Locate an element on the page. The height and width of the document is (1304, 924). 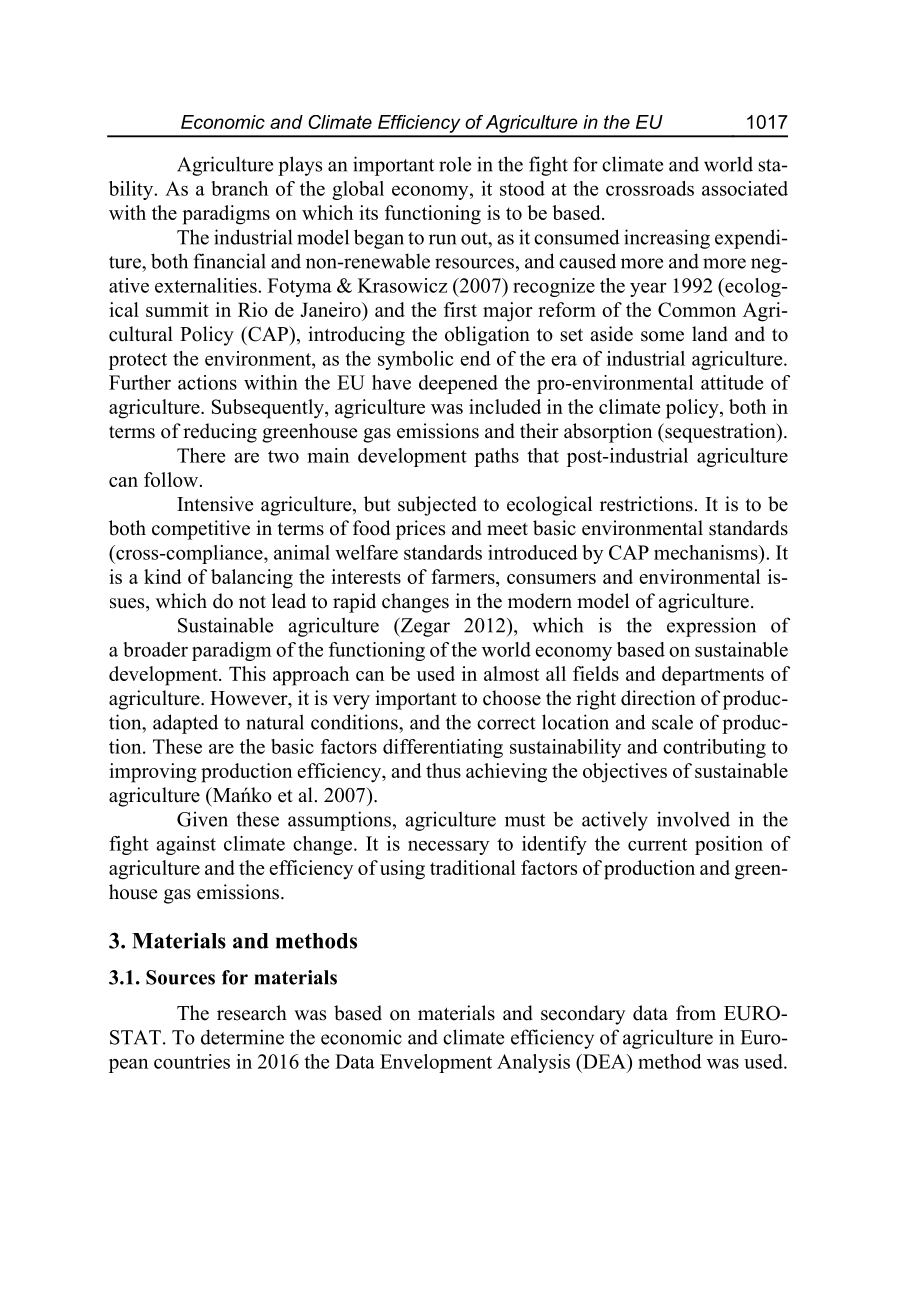
reducing is located at coordinates (220, 433).
